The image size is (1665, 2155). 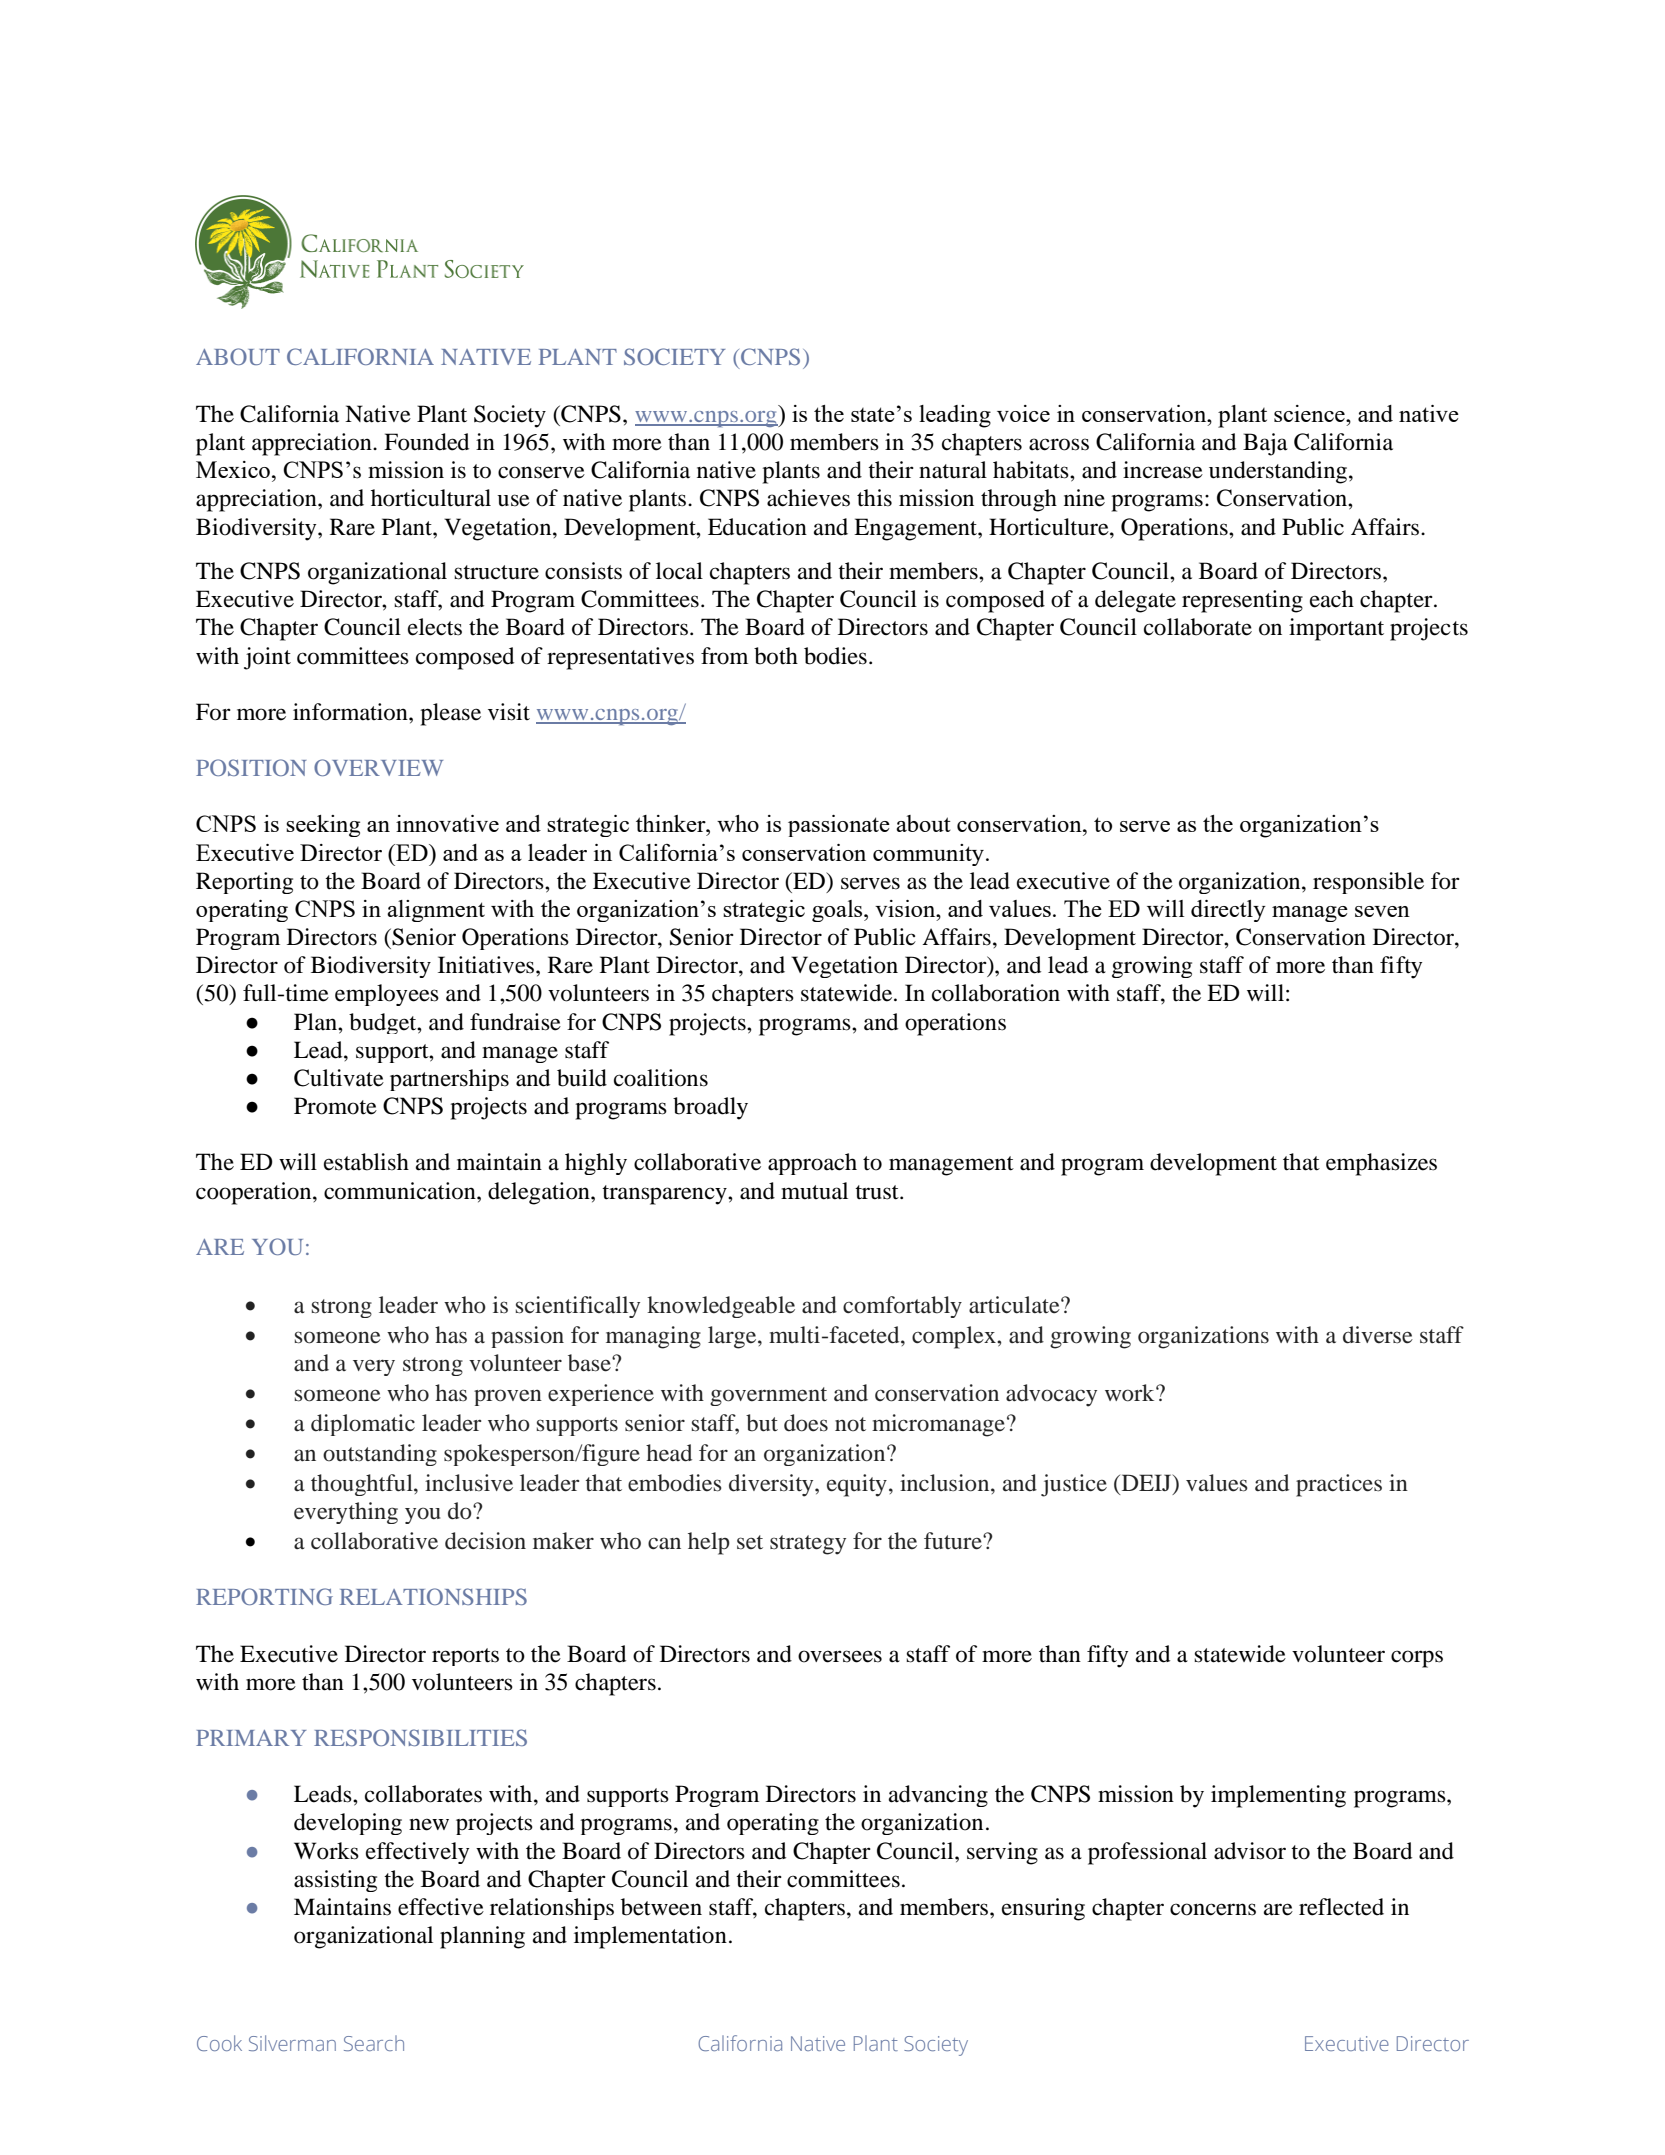 I want to click on understanding, so click(x=1279, y=472).
